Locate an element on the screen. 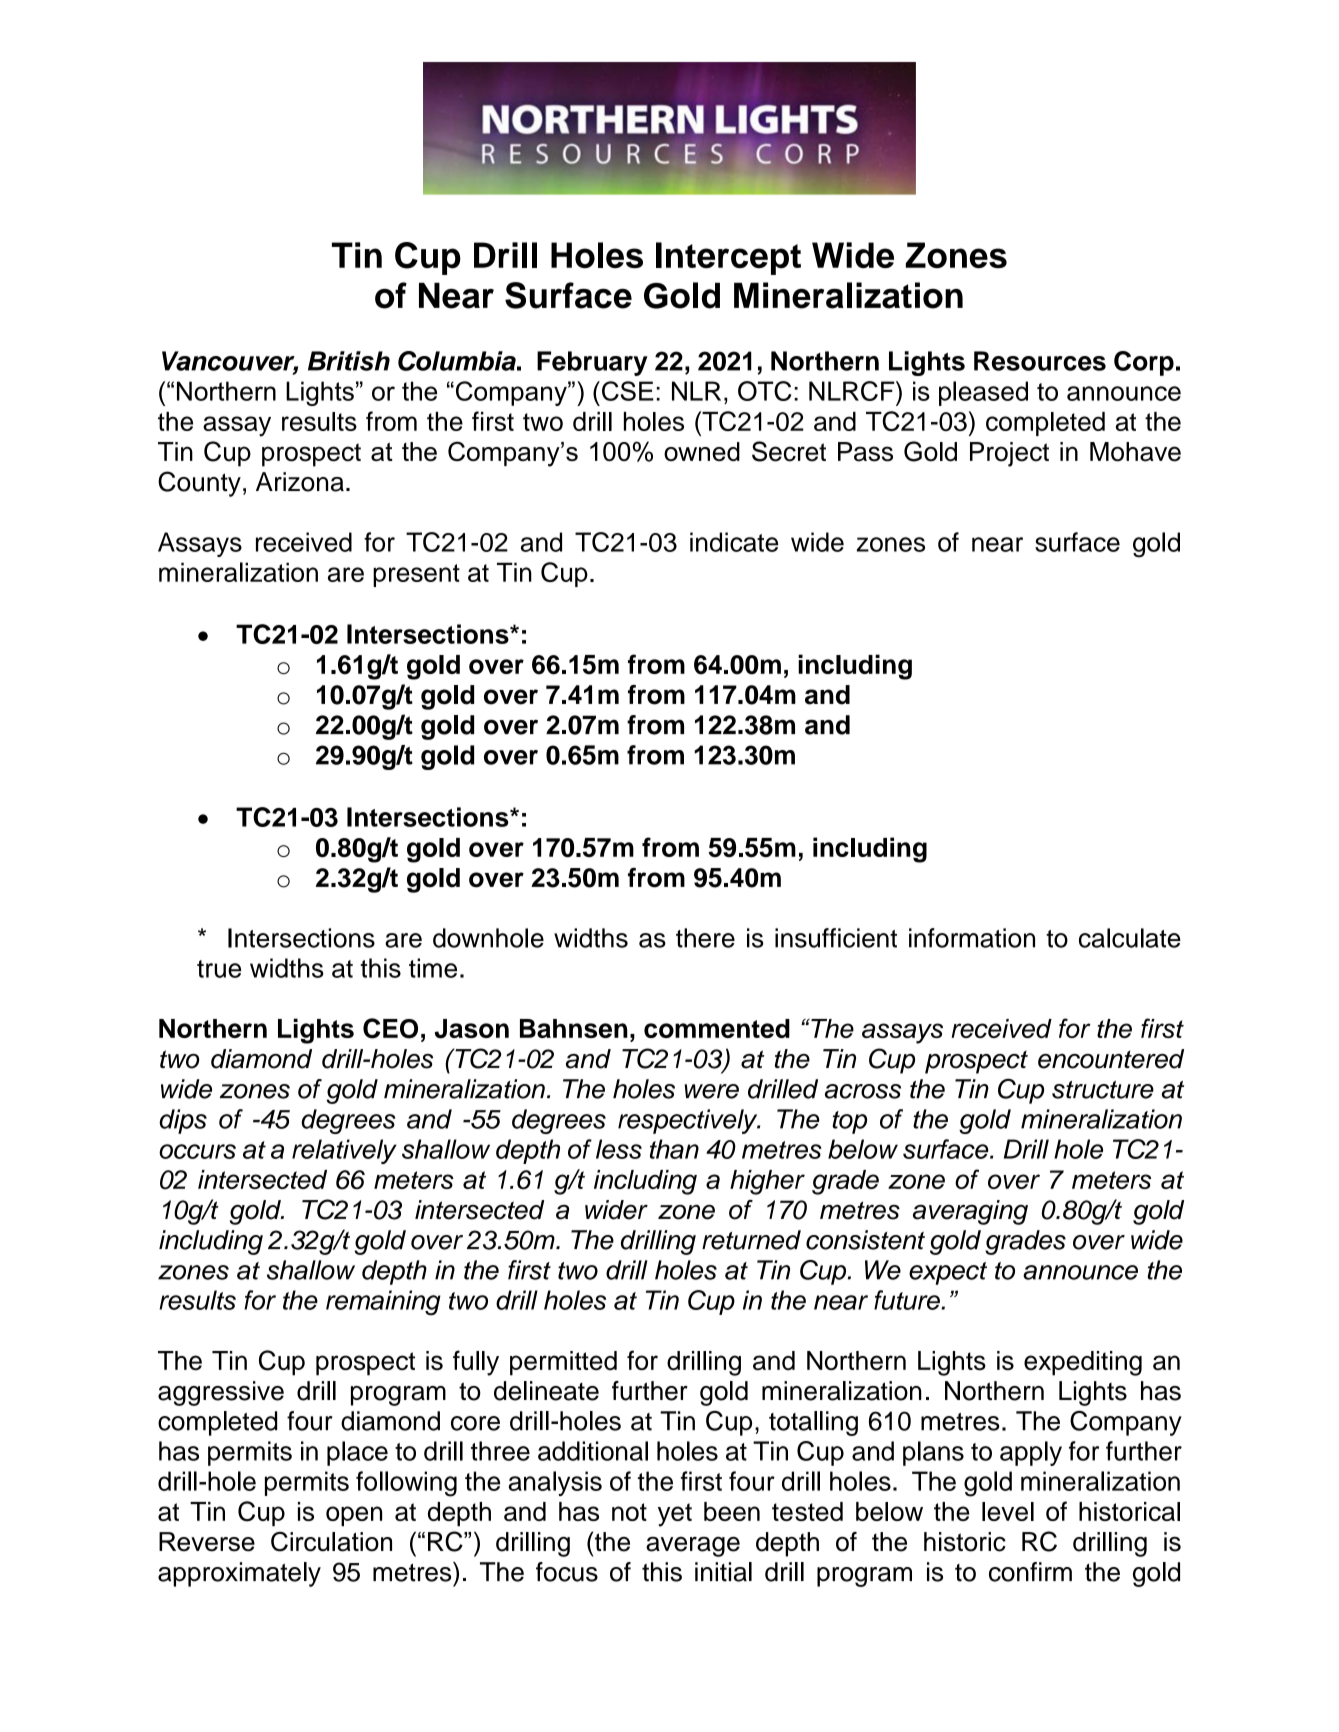 Image resolution: width=1339 pixels, height=1732 pixels. yet is located at coordinates (675, 1515).
